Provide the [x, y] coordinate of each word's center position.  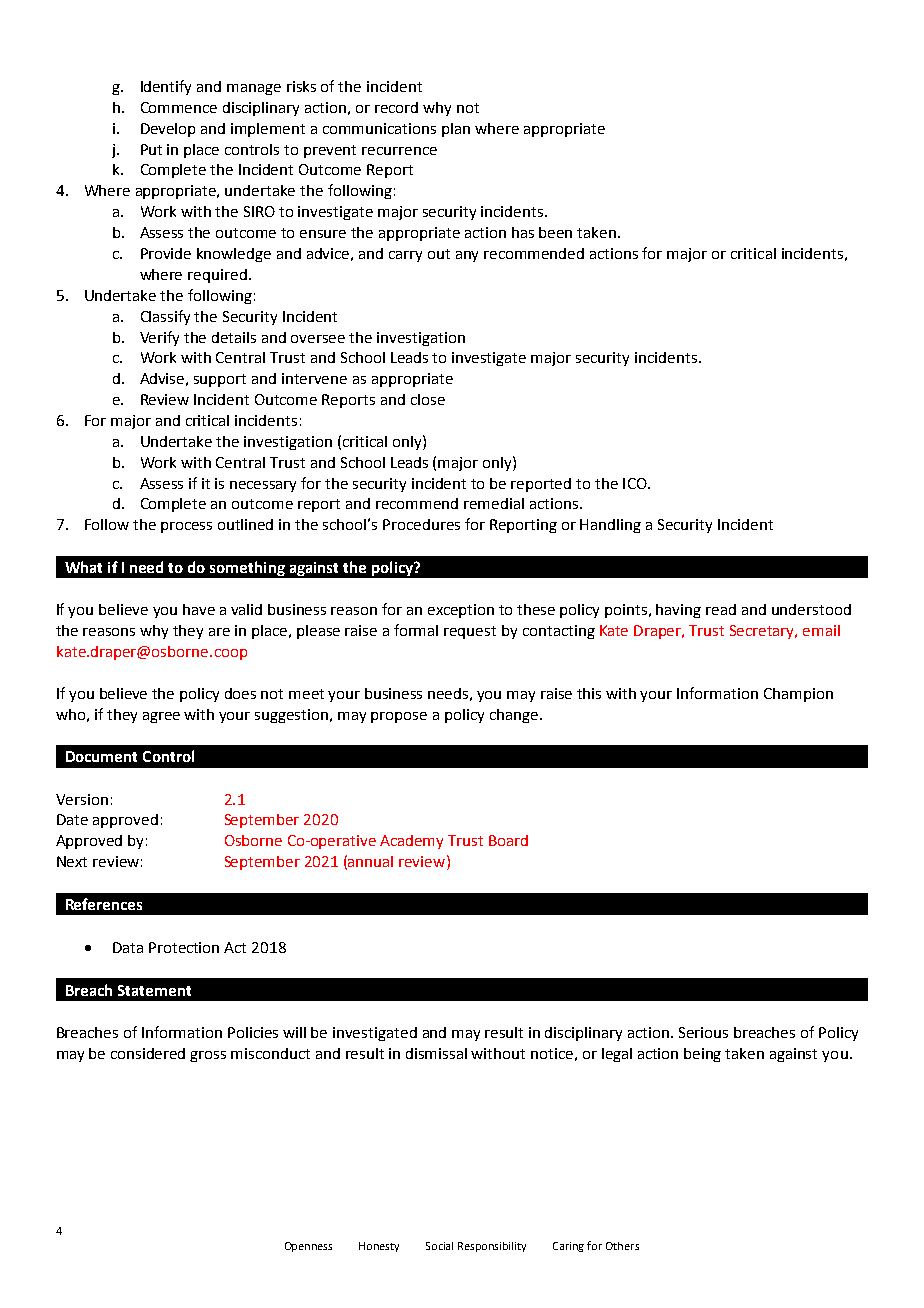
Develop [168, 130]
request [470, 632]
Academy [411, 842]
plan [456, 130]
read [721, 609]
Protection [184, 947]
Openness [308, 1247]
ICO [636, 483]
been [555, 232]
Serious [703, 1032]
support [220, 380]
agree [161, 717]
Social [439, 1246]
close [428, 399]
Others [622, 1246]
